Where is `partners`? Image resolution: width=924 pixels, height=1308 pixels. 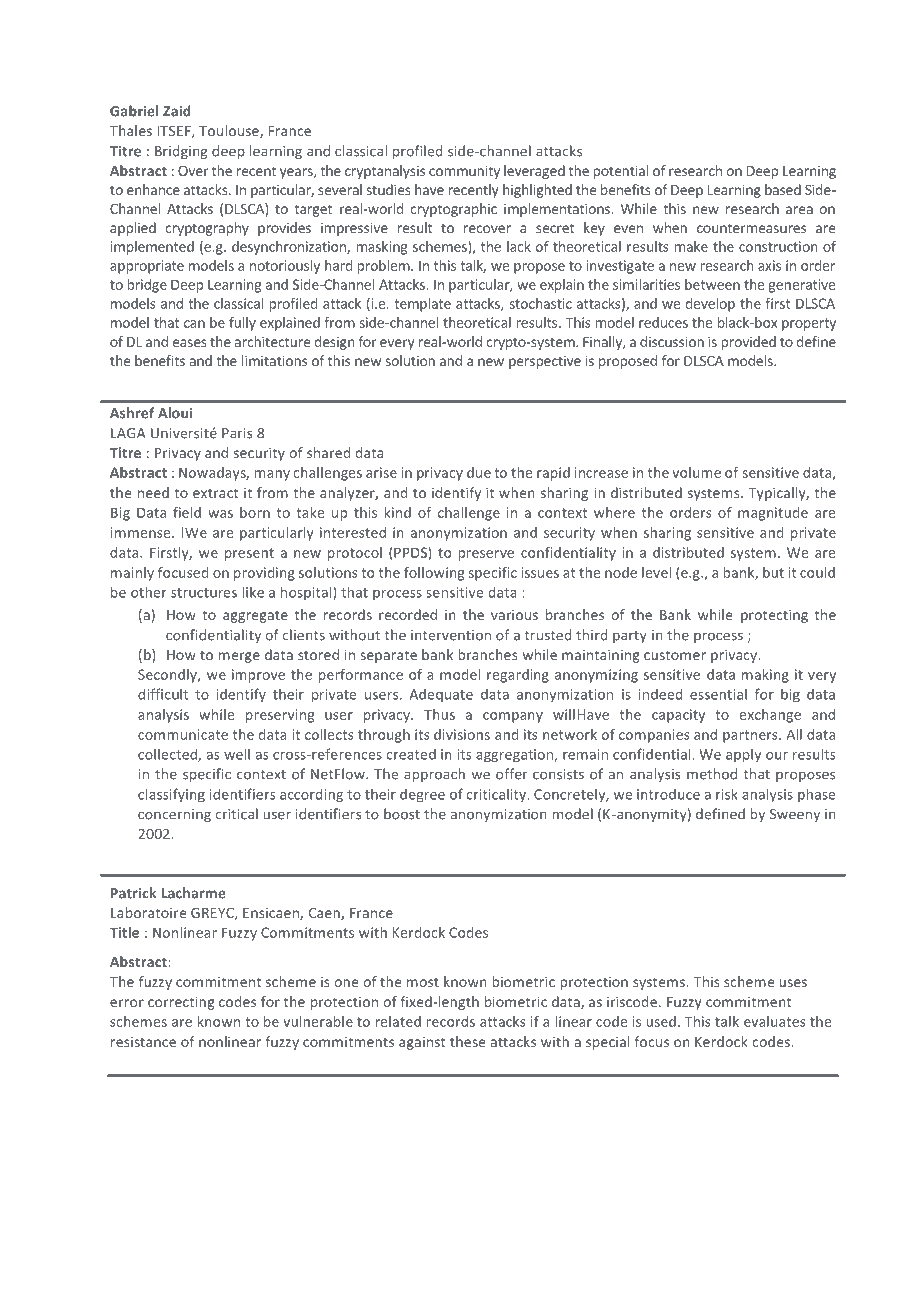 partners is located at coordinates (751, 736).
